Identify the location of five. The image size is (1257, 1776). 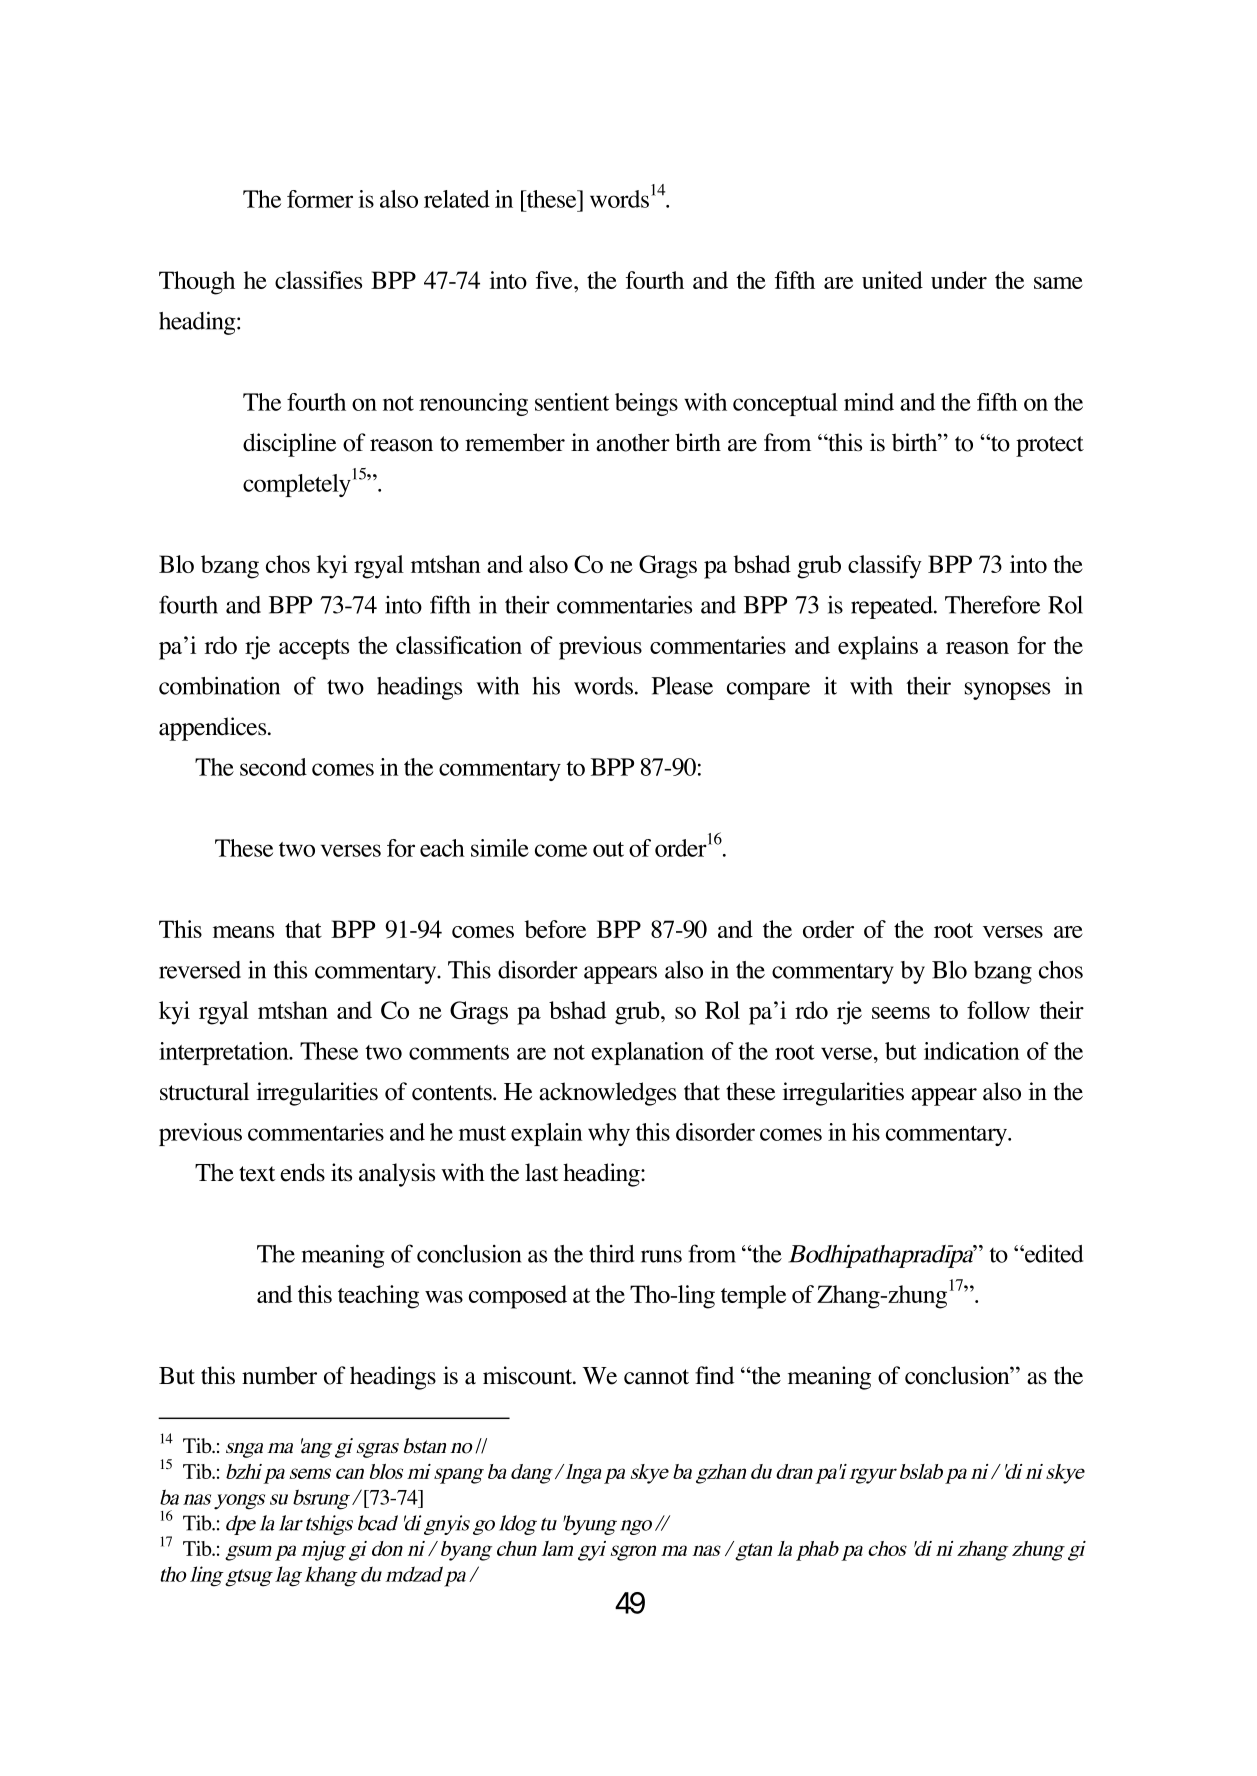
(555, 280).
